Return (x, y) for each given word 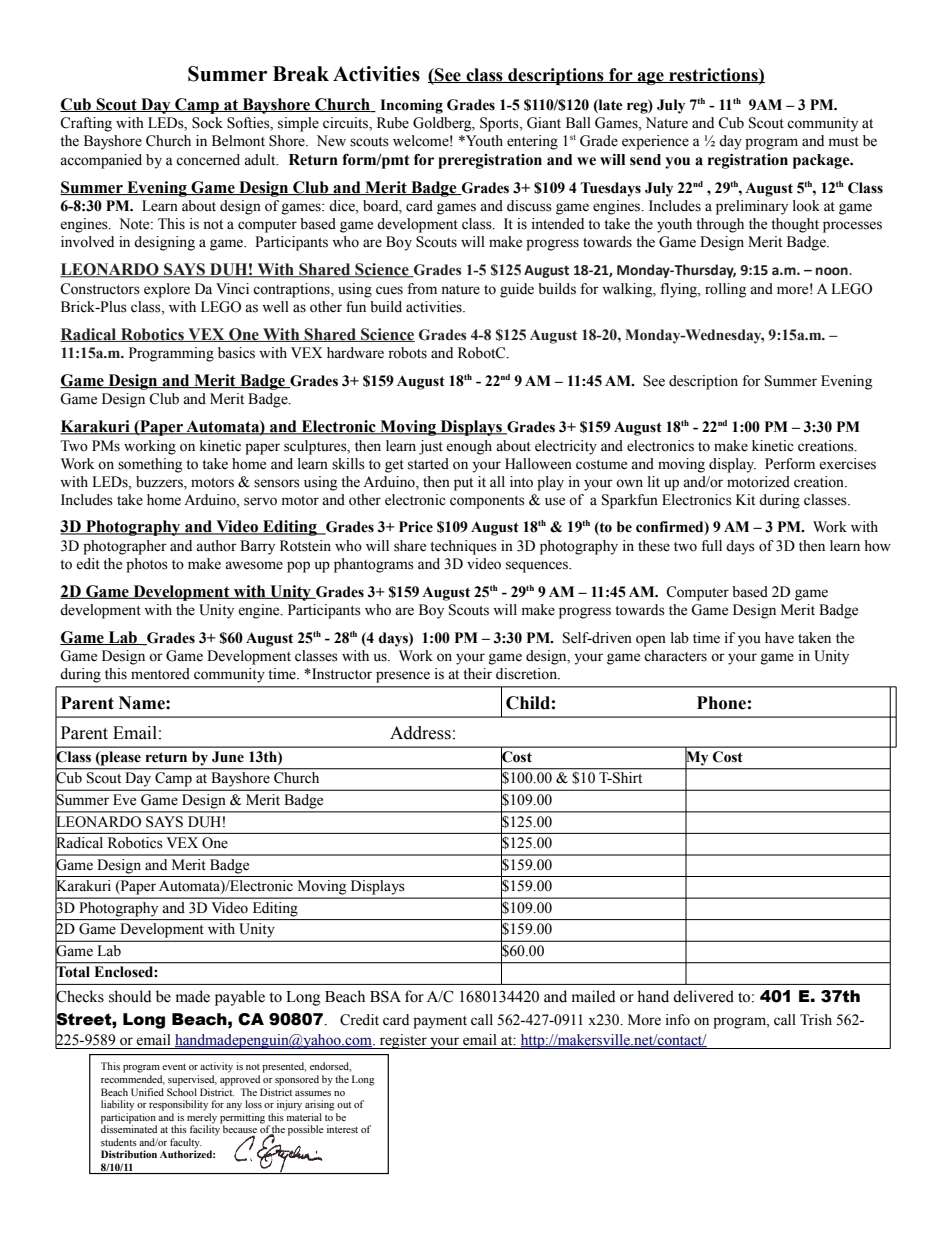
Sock (207, 123)
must (844, 142)
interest (342, 1129)
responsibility (178, 1105)
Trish (816, 1020)
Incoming (411, 106)
